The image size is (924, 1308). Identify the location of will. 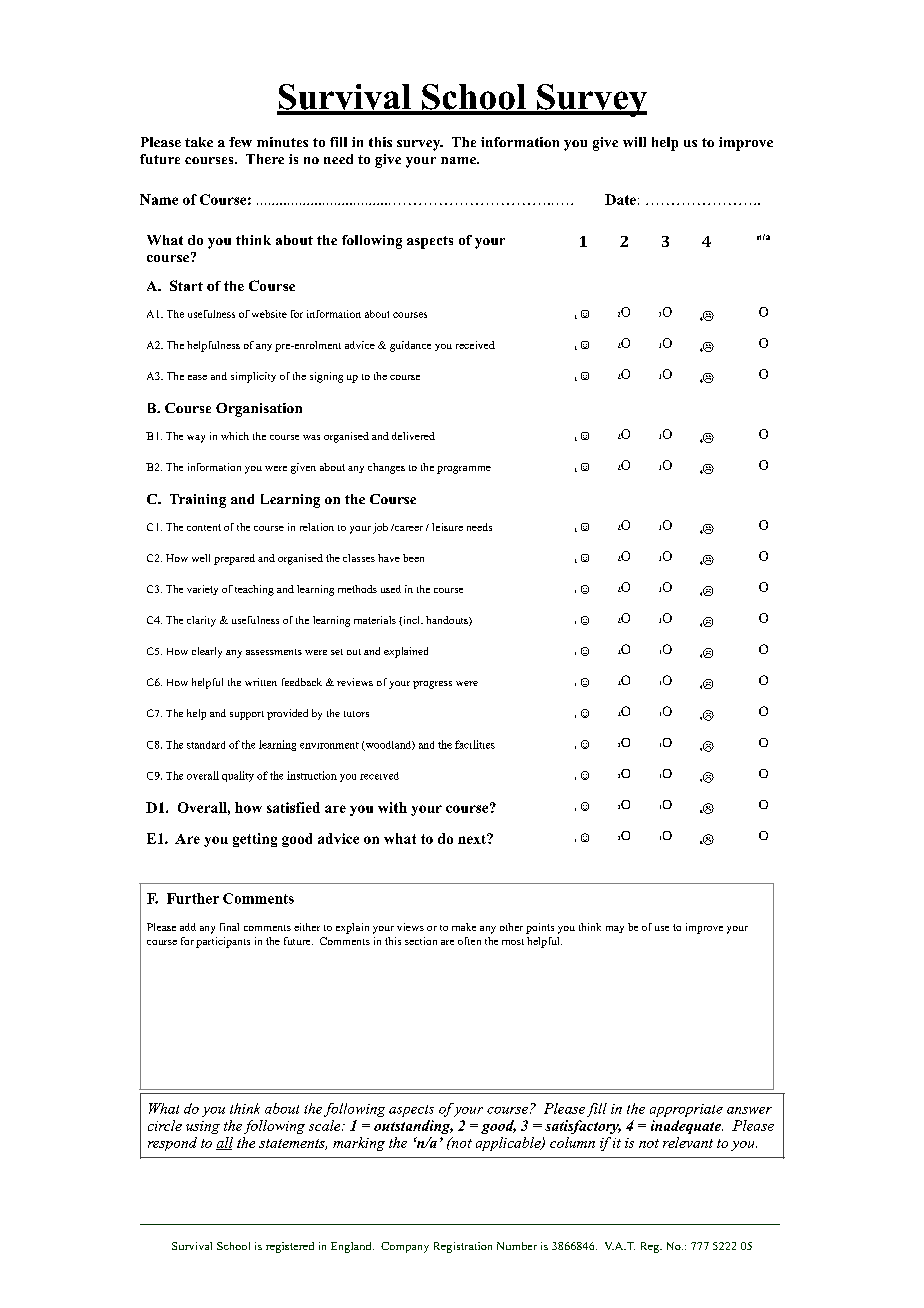
(634, 142).
